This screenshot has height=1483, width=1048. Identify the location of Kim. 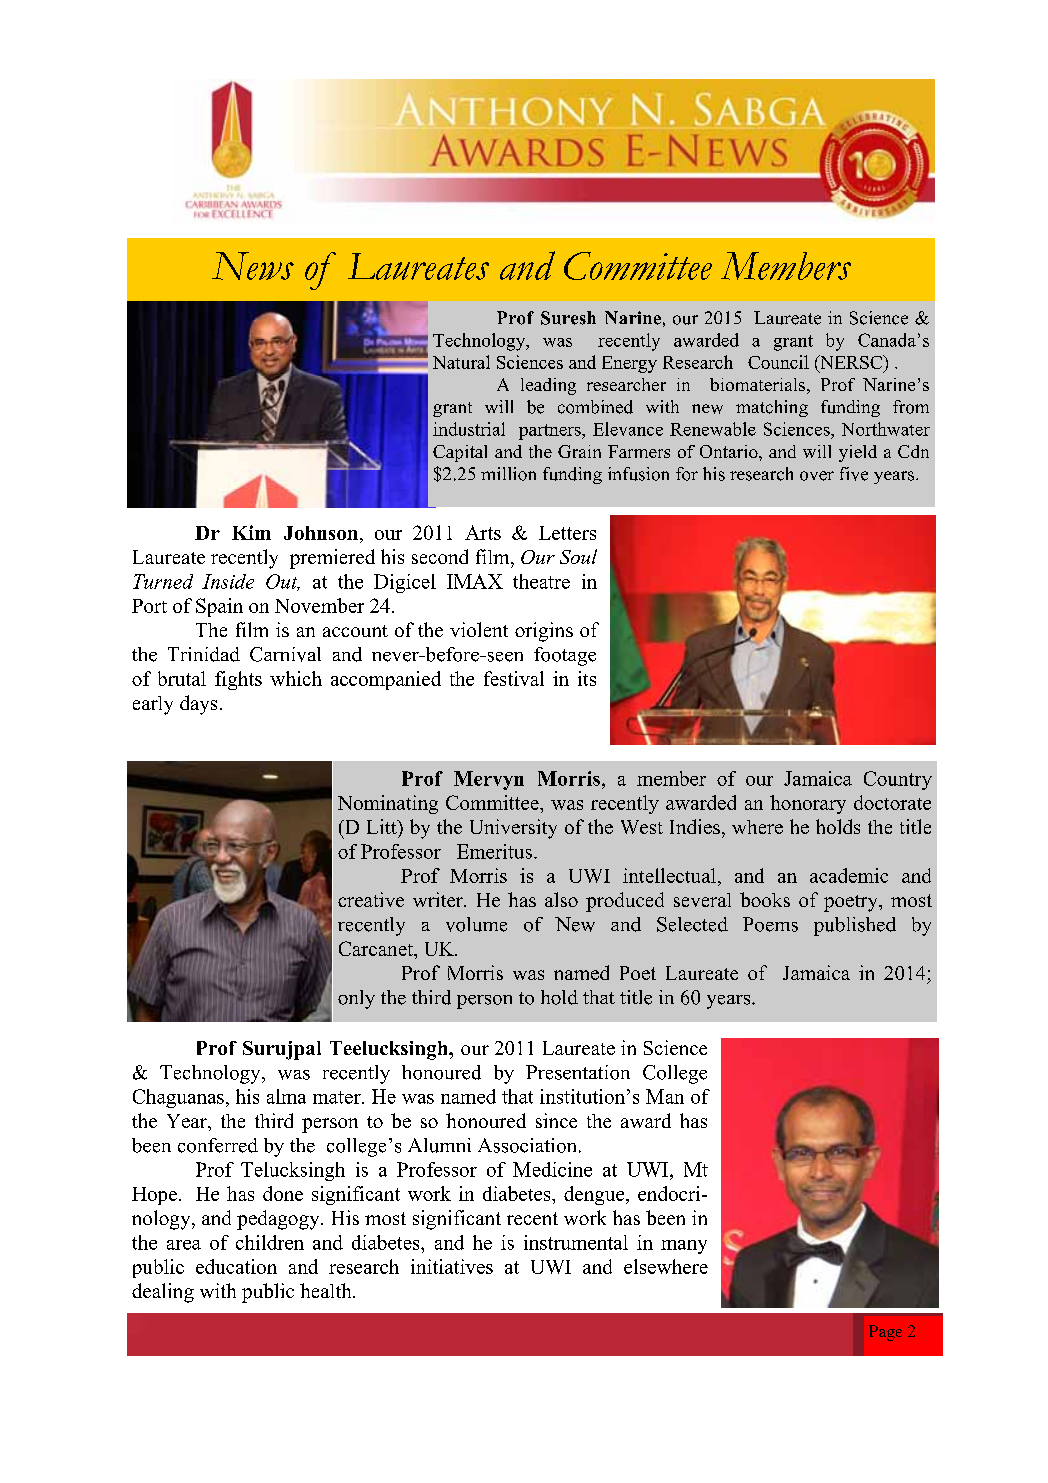
(251, 532).
